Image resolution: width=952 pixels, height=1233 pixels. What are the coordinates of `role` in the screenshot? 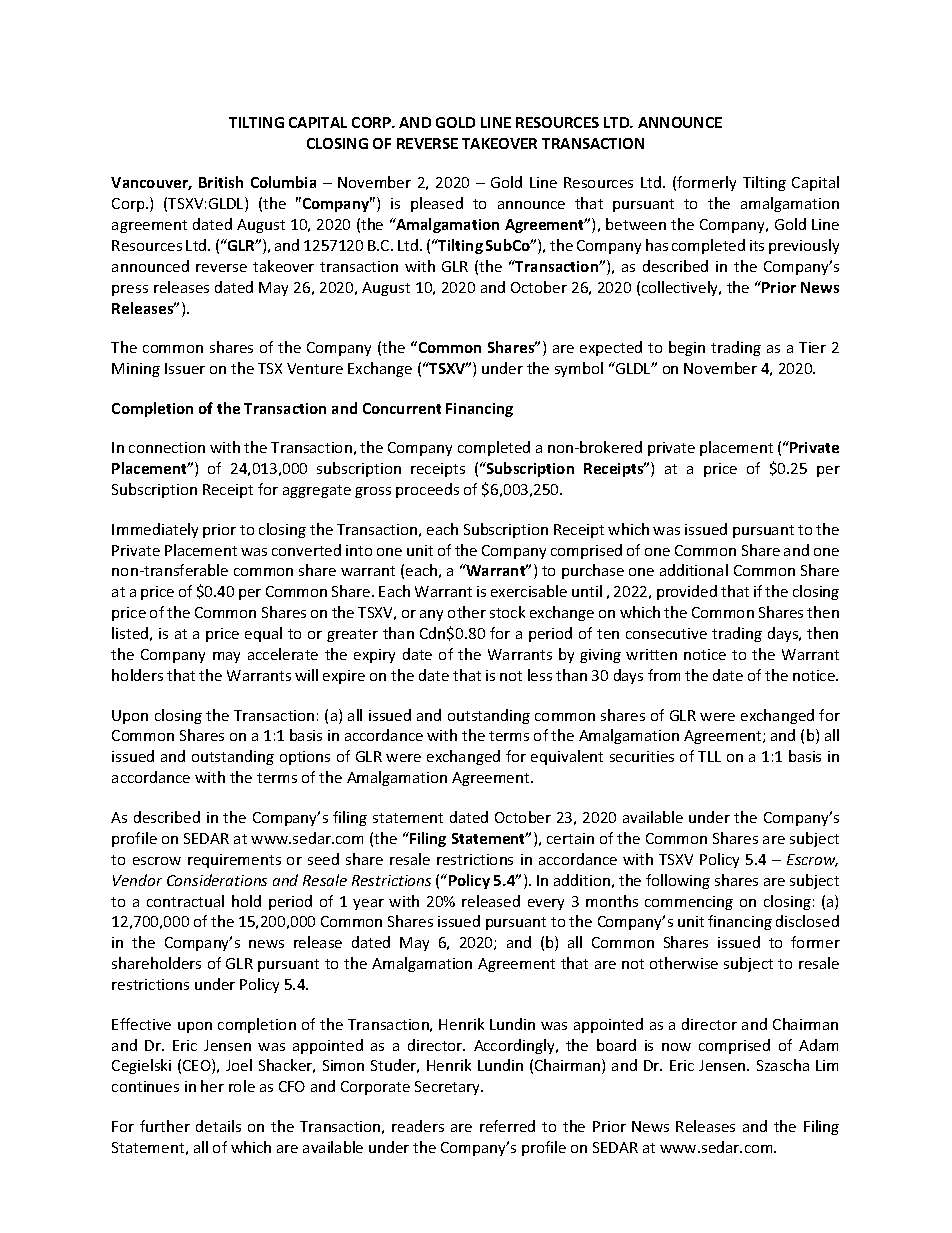 It's located at (242, 1086).
